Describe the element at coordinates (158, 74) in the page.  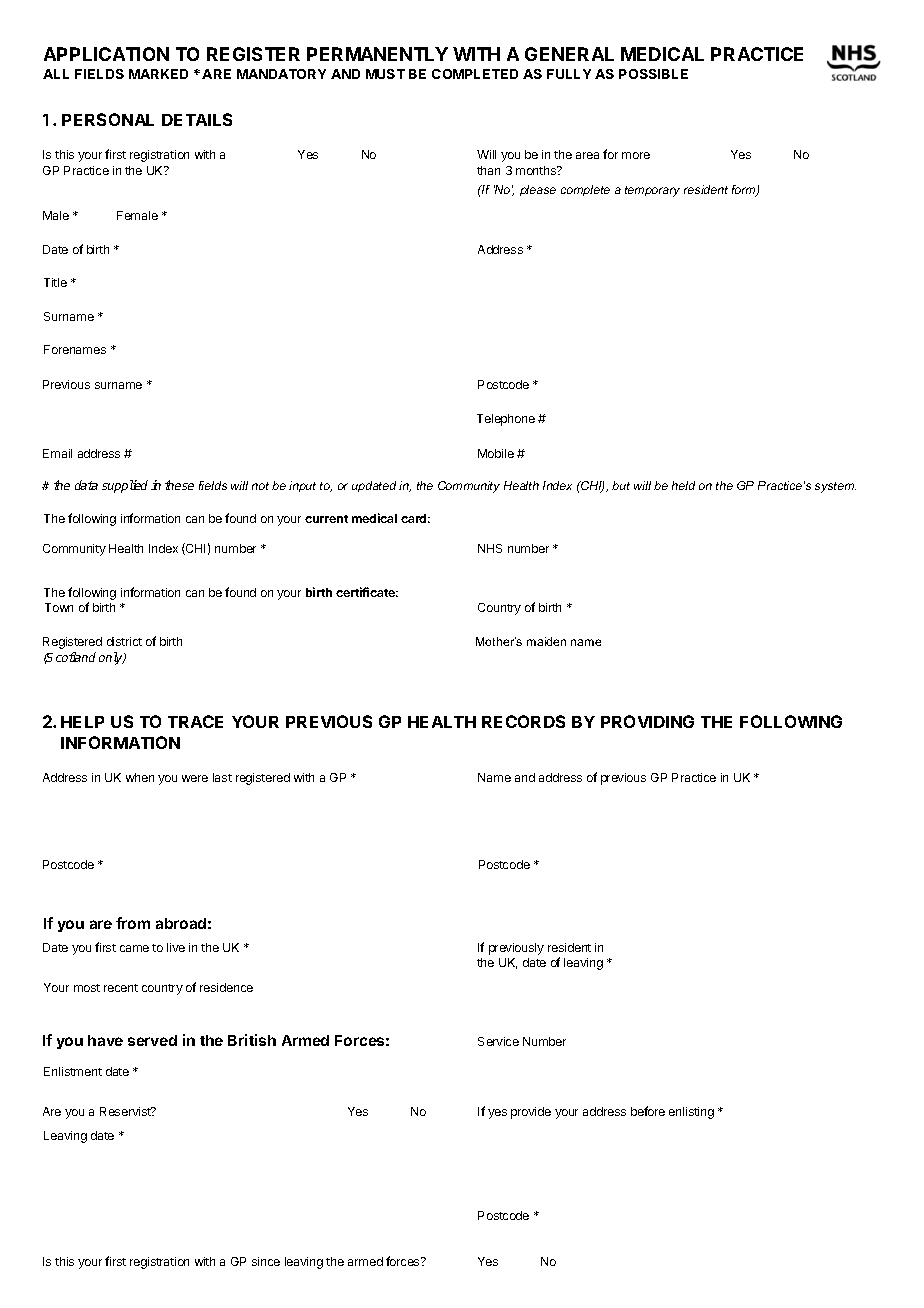
I see `MARKED` at that location.
